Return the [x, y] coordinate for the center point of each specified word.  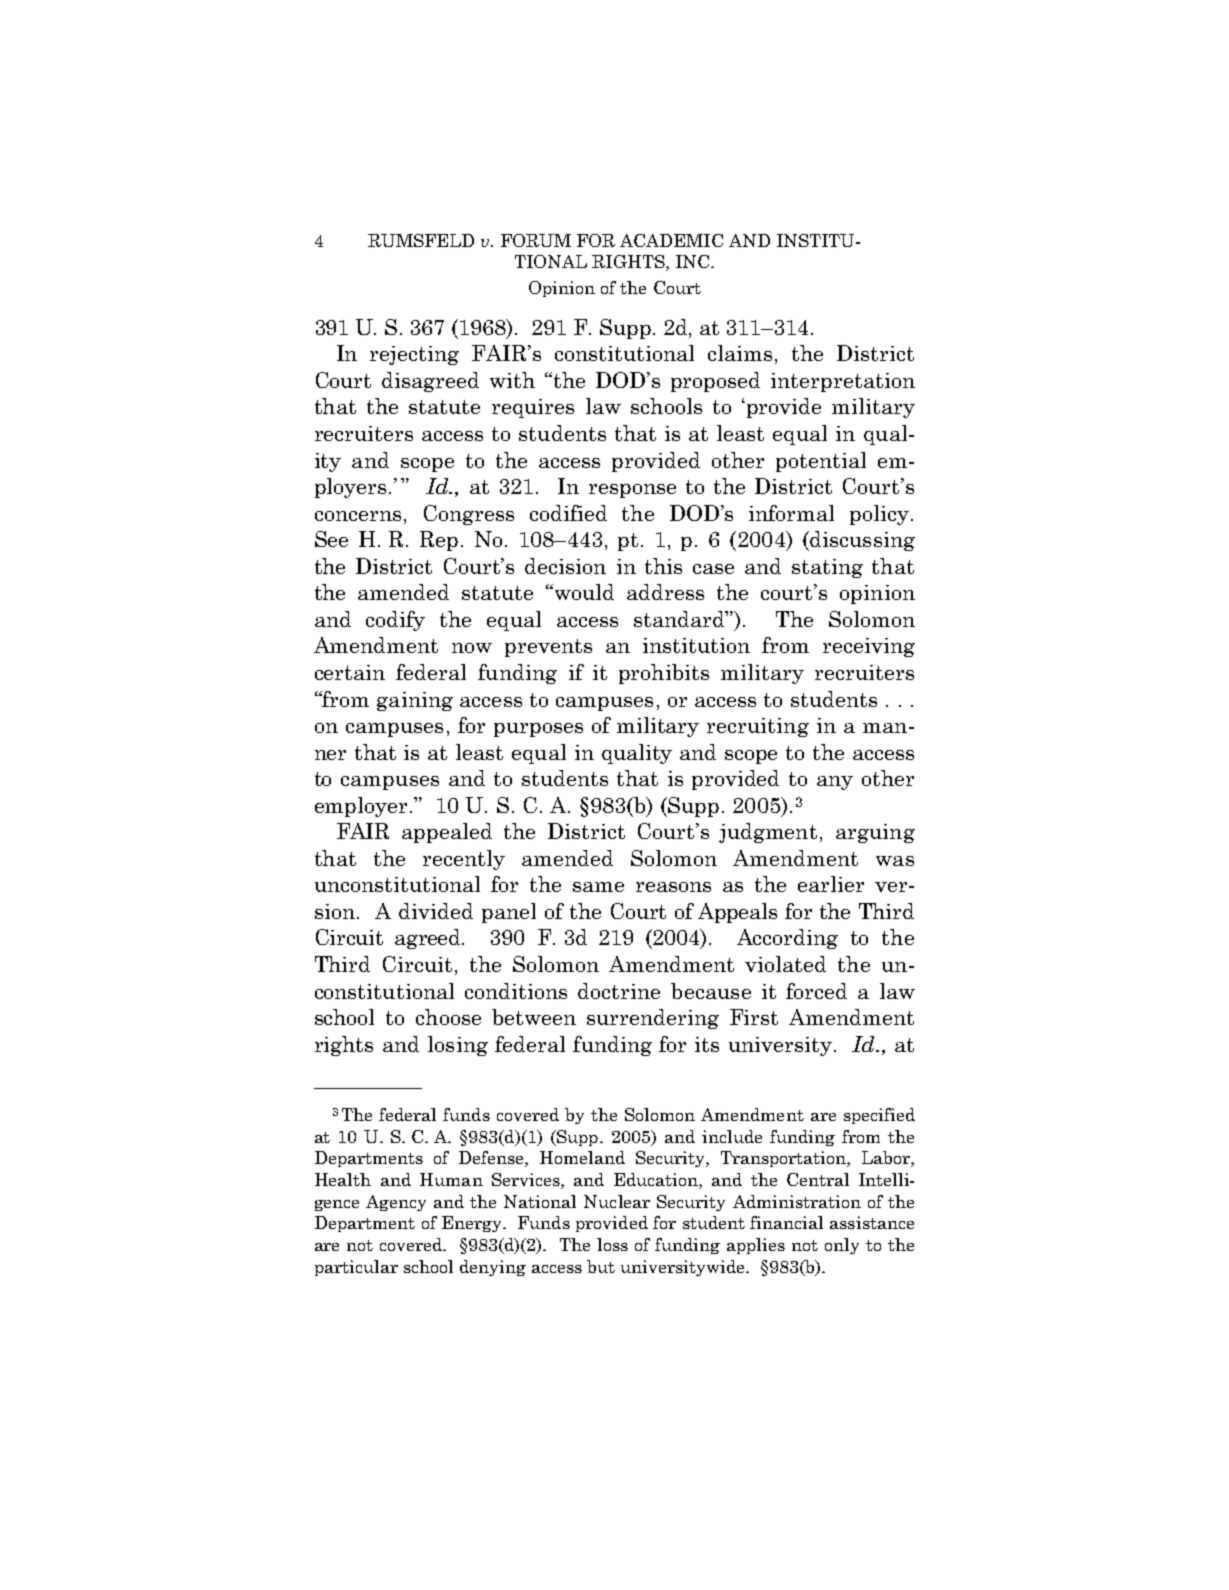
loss [612, 1244]
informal [791, 513]
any [835, 783]
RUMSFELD [421, 240]
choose [448, 1017]
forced [816, 991]
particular [356, 1268]
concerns [358, 516]
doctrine [619, 991]
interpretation [843, 382]
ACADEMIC [671, 240]
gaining [415, 701]
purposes [538, 730]
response [632, 491]
